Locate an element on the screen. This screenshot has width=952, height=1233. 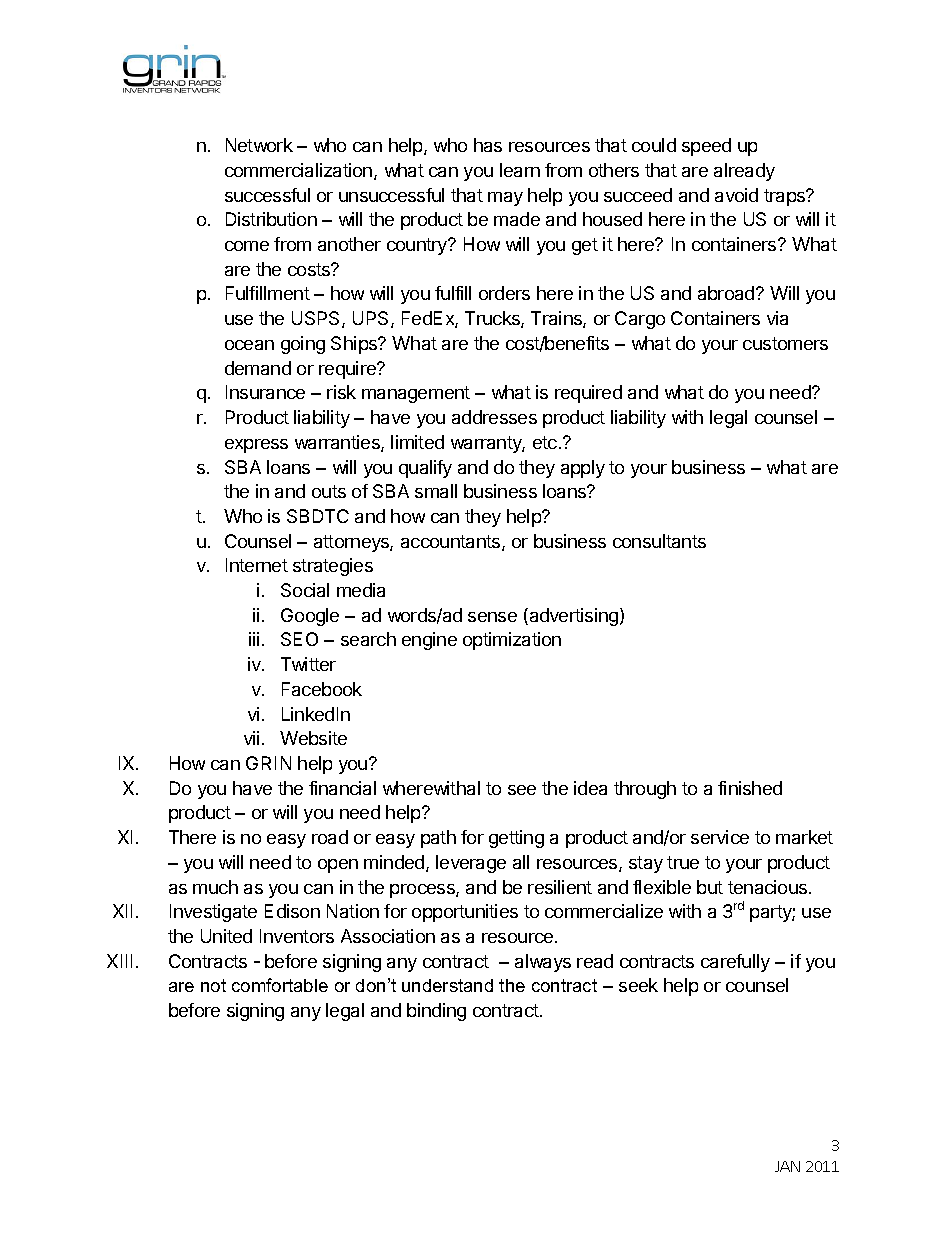
engine is located at coordinates (429, 641).
